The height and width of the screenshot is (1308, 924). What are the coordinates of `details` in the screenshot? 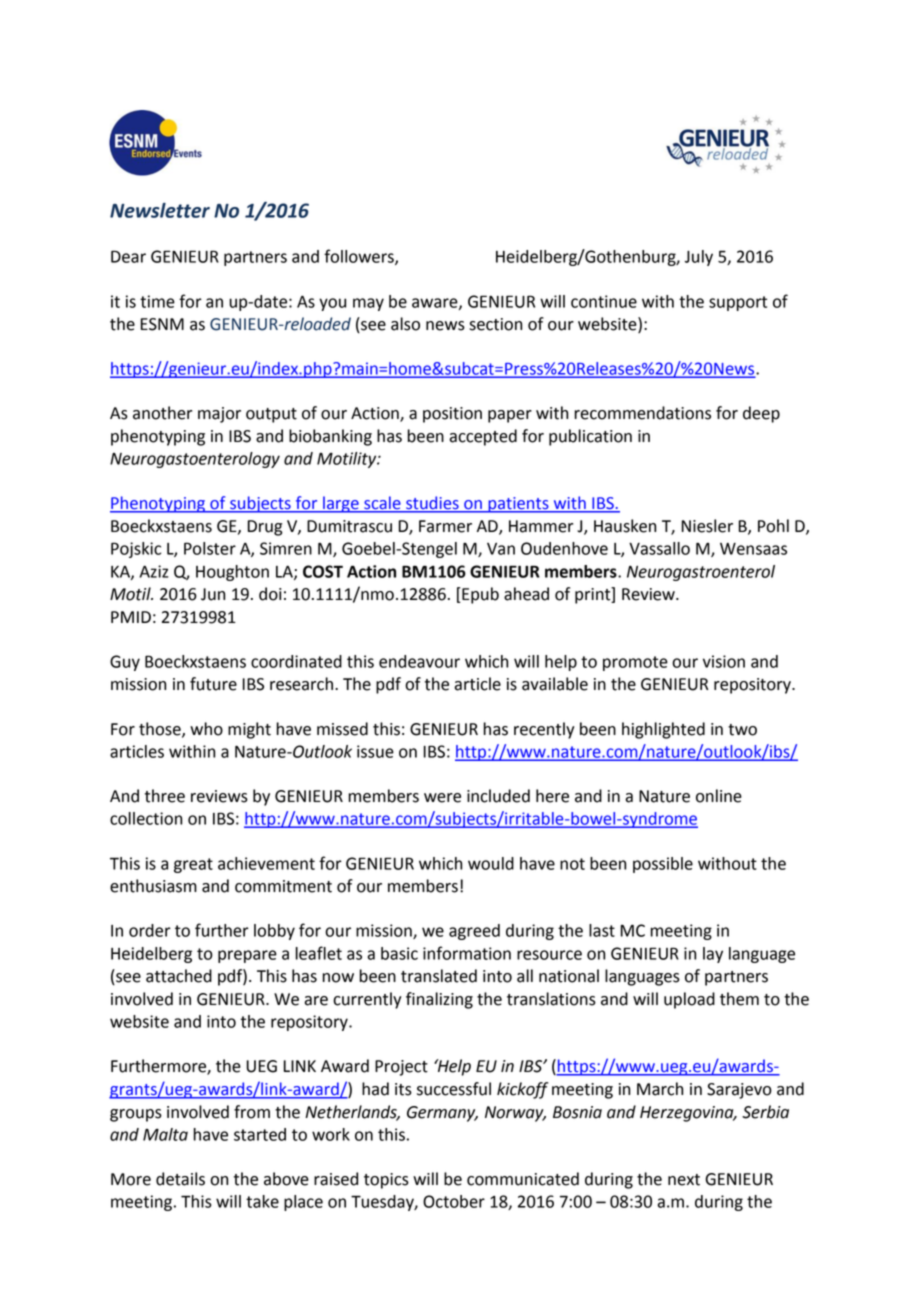 It's located at (180, 1179).
